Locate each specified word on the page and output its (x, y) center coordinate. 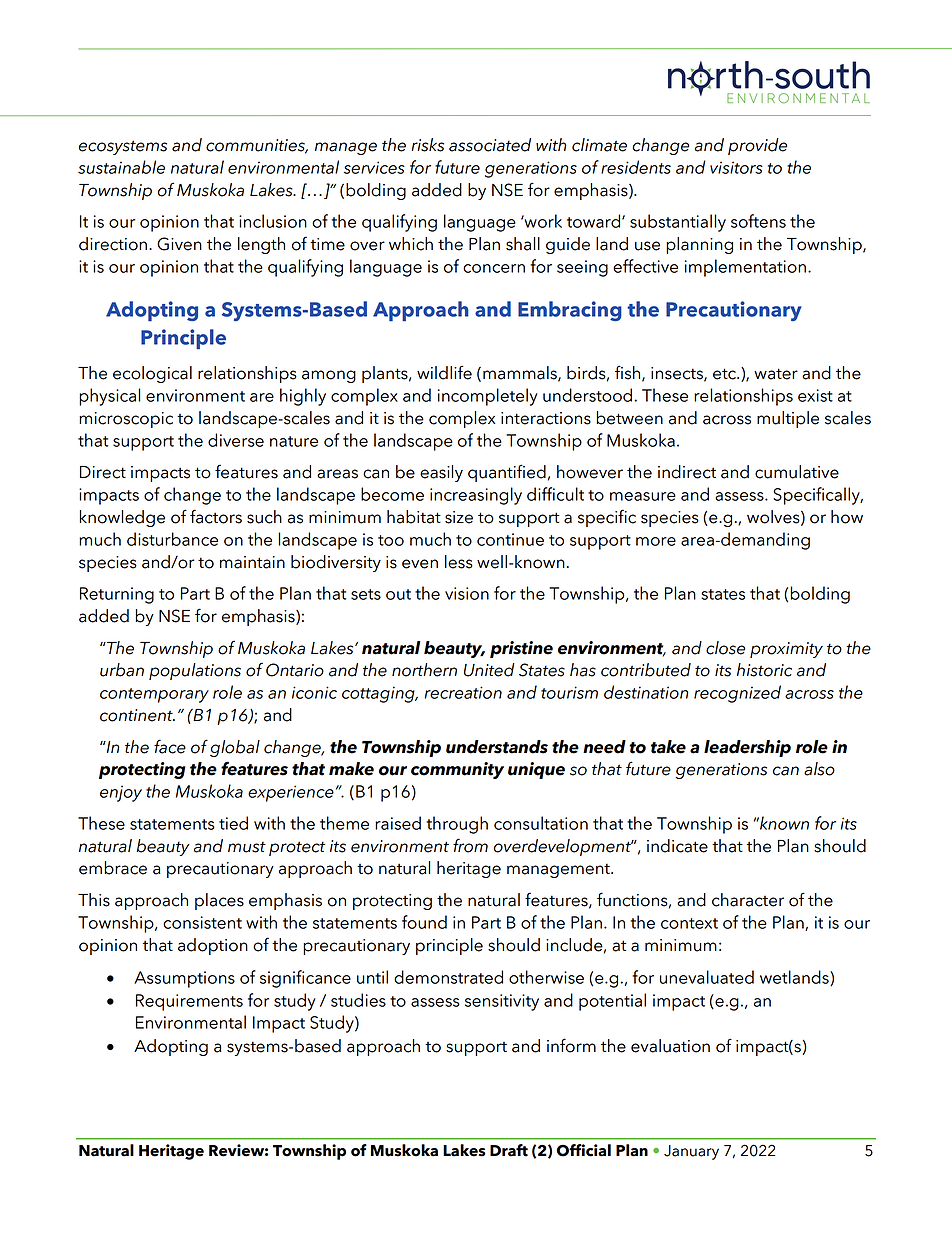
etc (725, 374)
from (470, 845)
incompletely (488, 397)
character (748, 900)
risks (427, 145)
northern (424, 670)
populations (195, 671)
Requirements (189, 1002)
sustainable (121, 167)
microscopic (126, 420)
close (725, 648)
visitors (736, 167)
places (219, 901)
